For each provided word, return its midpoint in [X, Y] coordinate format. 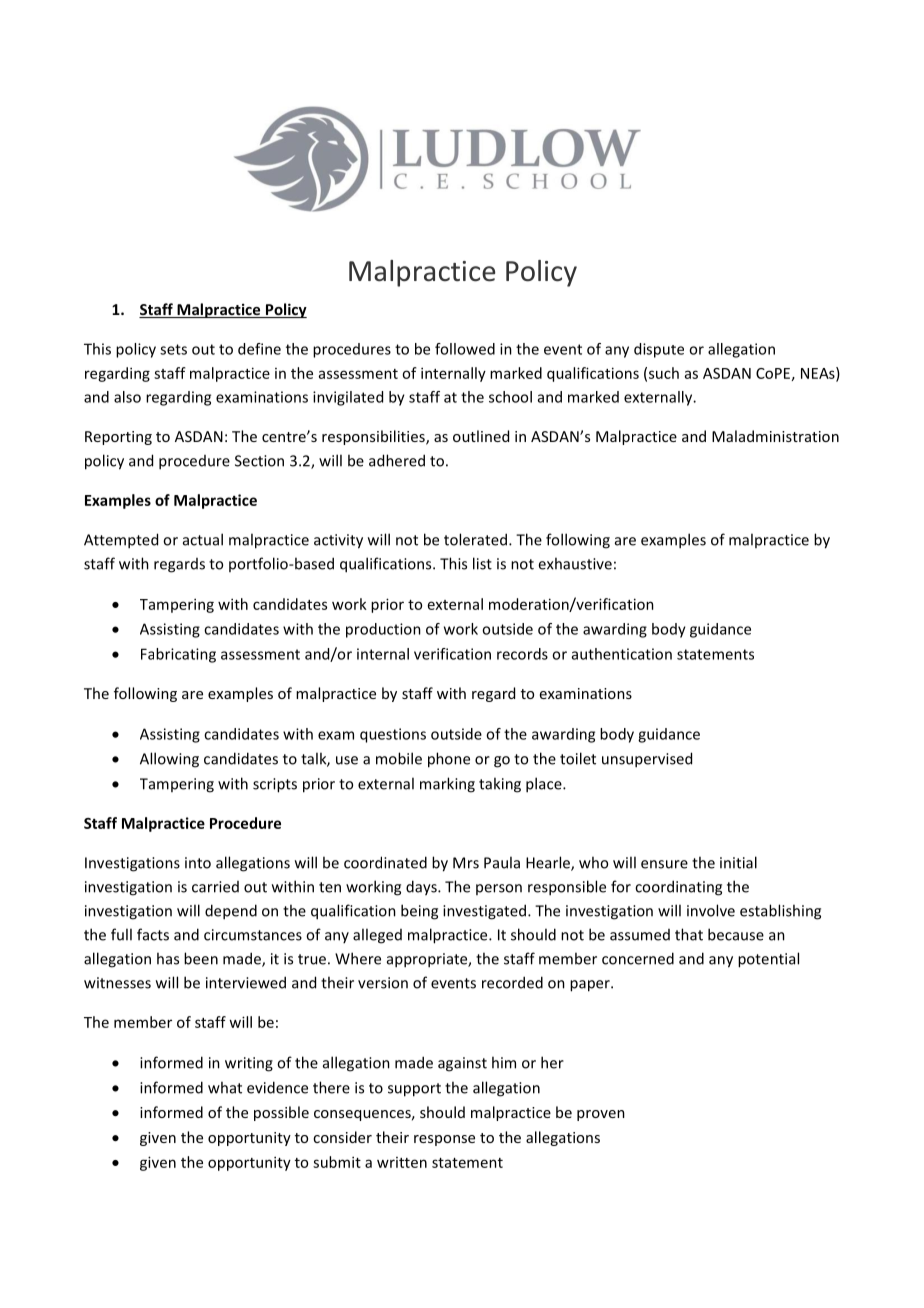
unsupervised [647, 760]
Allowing [169, 760]
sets [173, 349]
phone [449, 760]
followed [465, 349]
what [225, 1087]
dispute [659, 350]
